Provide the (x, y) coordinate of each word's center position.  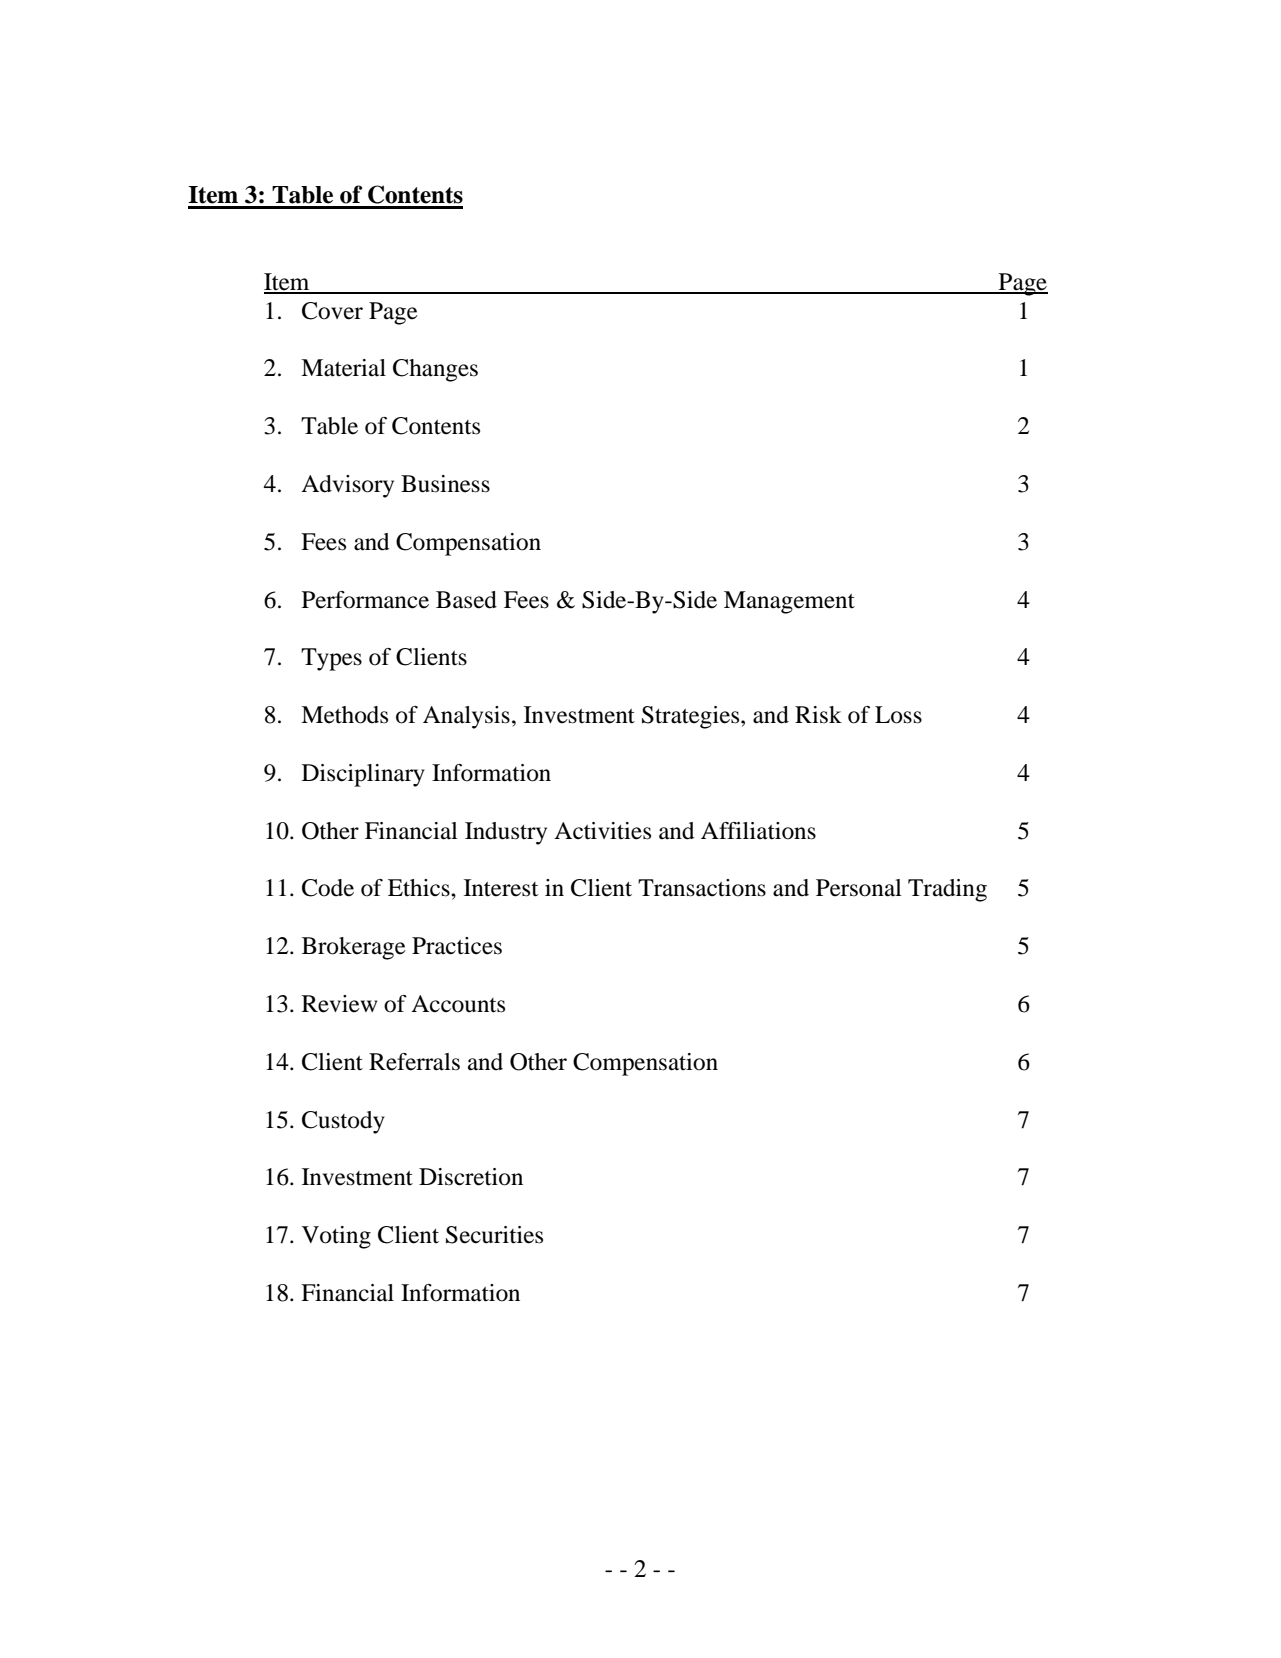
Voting (336, 1237)
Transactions (702, 888)
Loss (898, 715)
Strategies (692, 717)
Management (789, 602)
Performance (365, 600)
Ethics (420, 888)
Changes (435, 370)
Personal (859, 888)
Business (445, 484)
